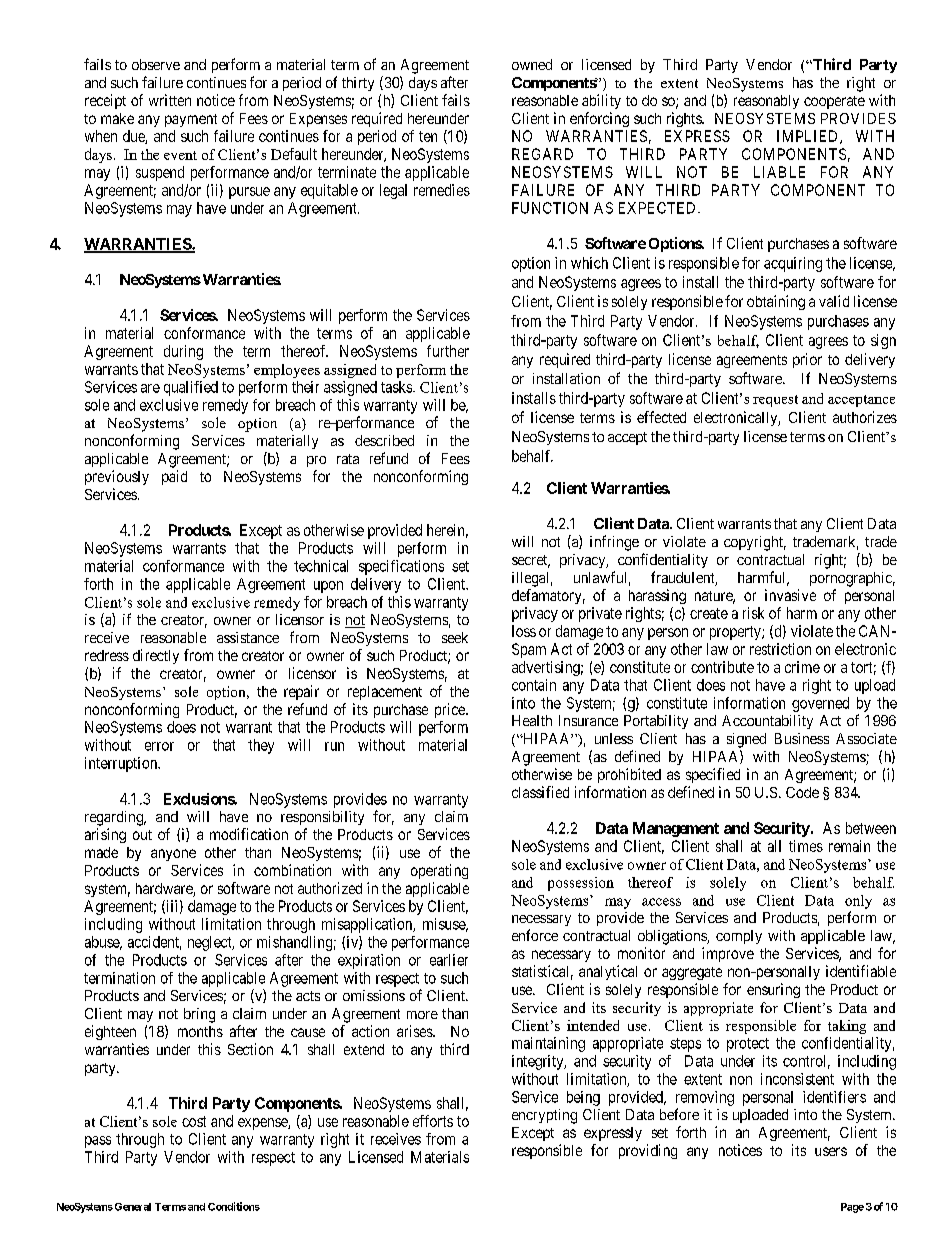 The image size is (952, 1233). What do you see at coordinates (170, 100) in the screenshot?
I see `written` at bounding box center [170, 100].
